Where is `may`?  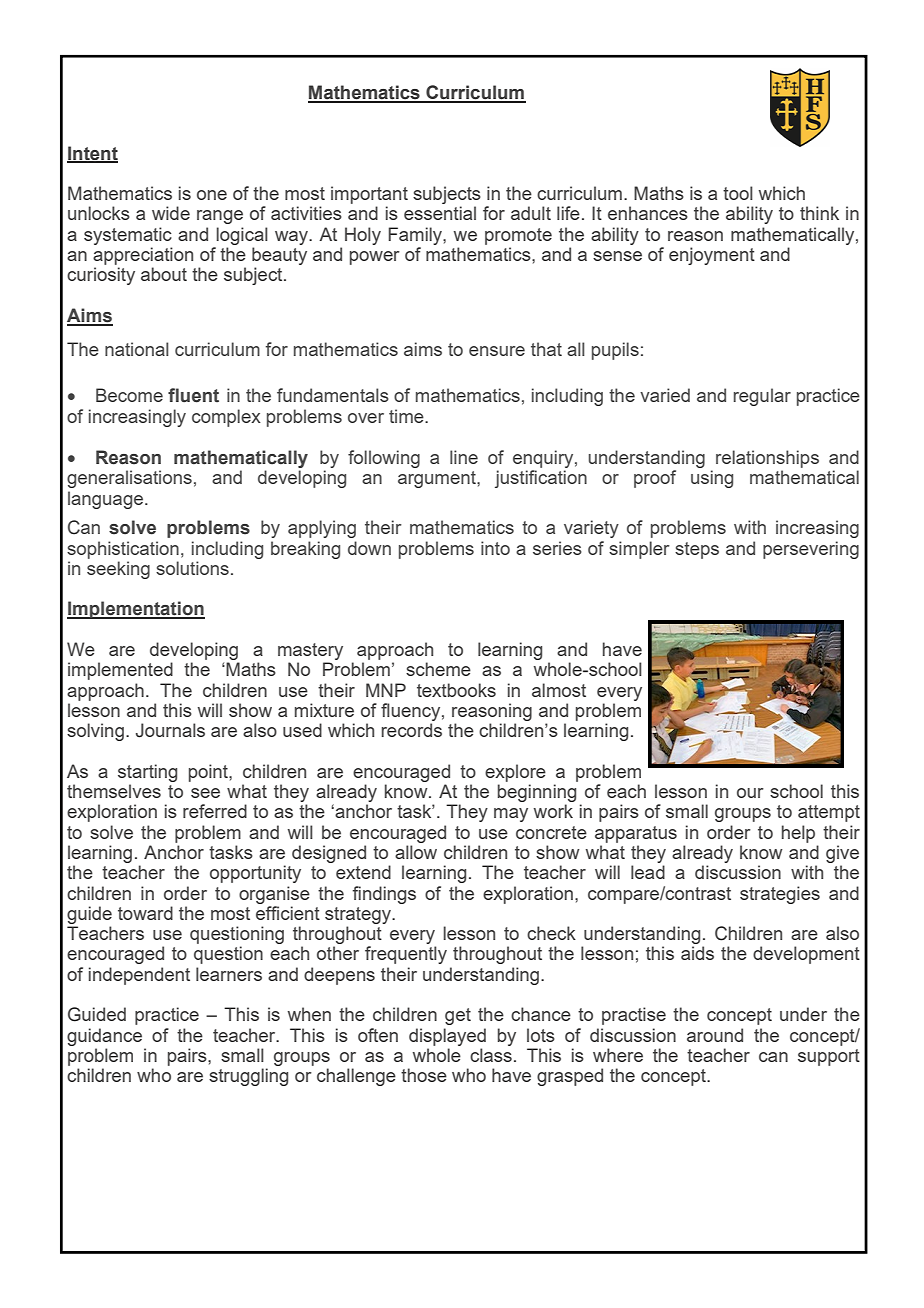 may is located at coordinates (511, 815).
